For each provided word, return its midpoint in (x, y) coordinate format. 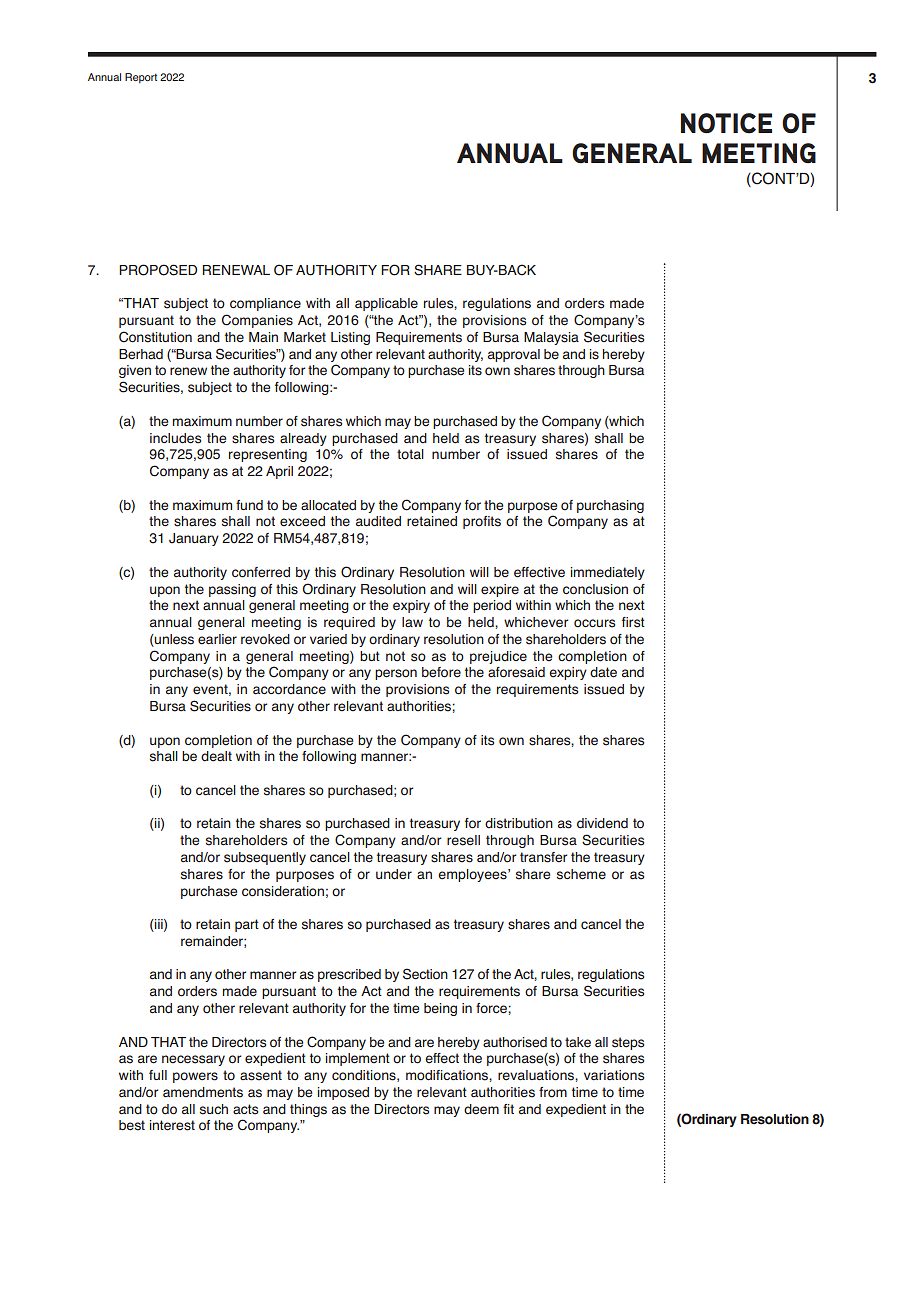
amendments (203, 1092)
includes (175, 438)
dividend (602, 823)
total (410, 454)
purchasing (610, 506)
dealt (216, 756)
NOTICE (726, 123)
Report (141, 78)
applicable (386, 304)
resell (463, 840)
